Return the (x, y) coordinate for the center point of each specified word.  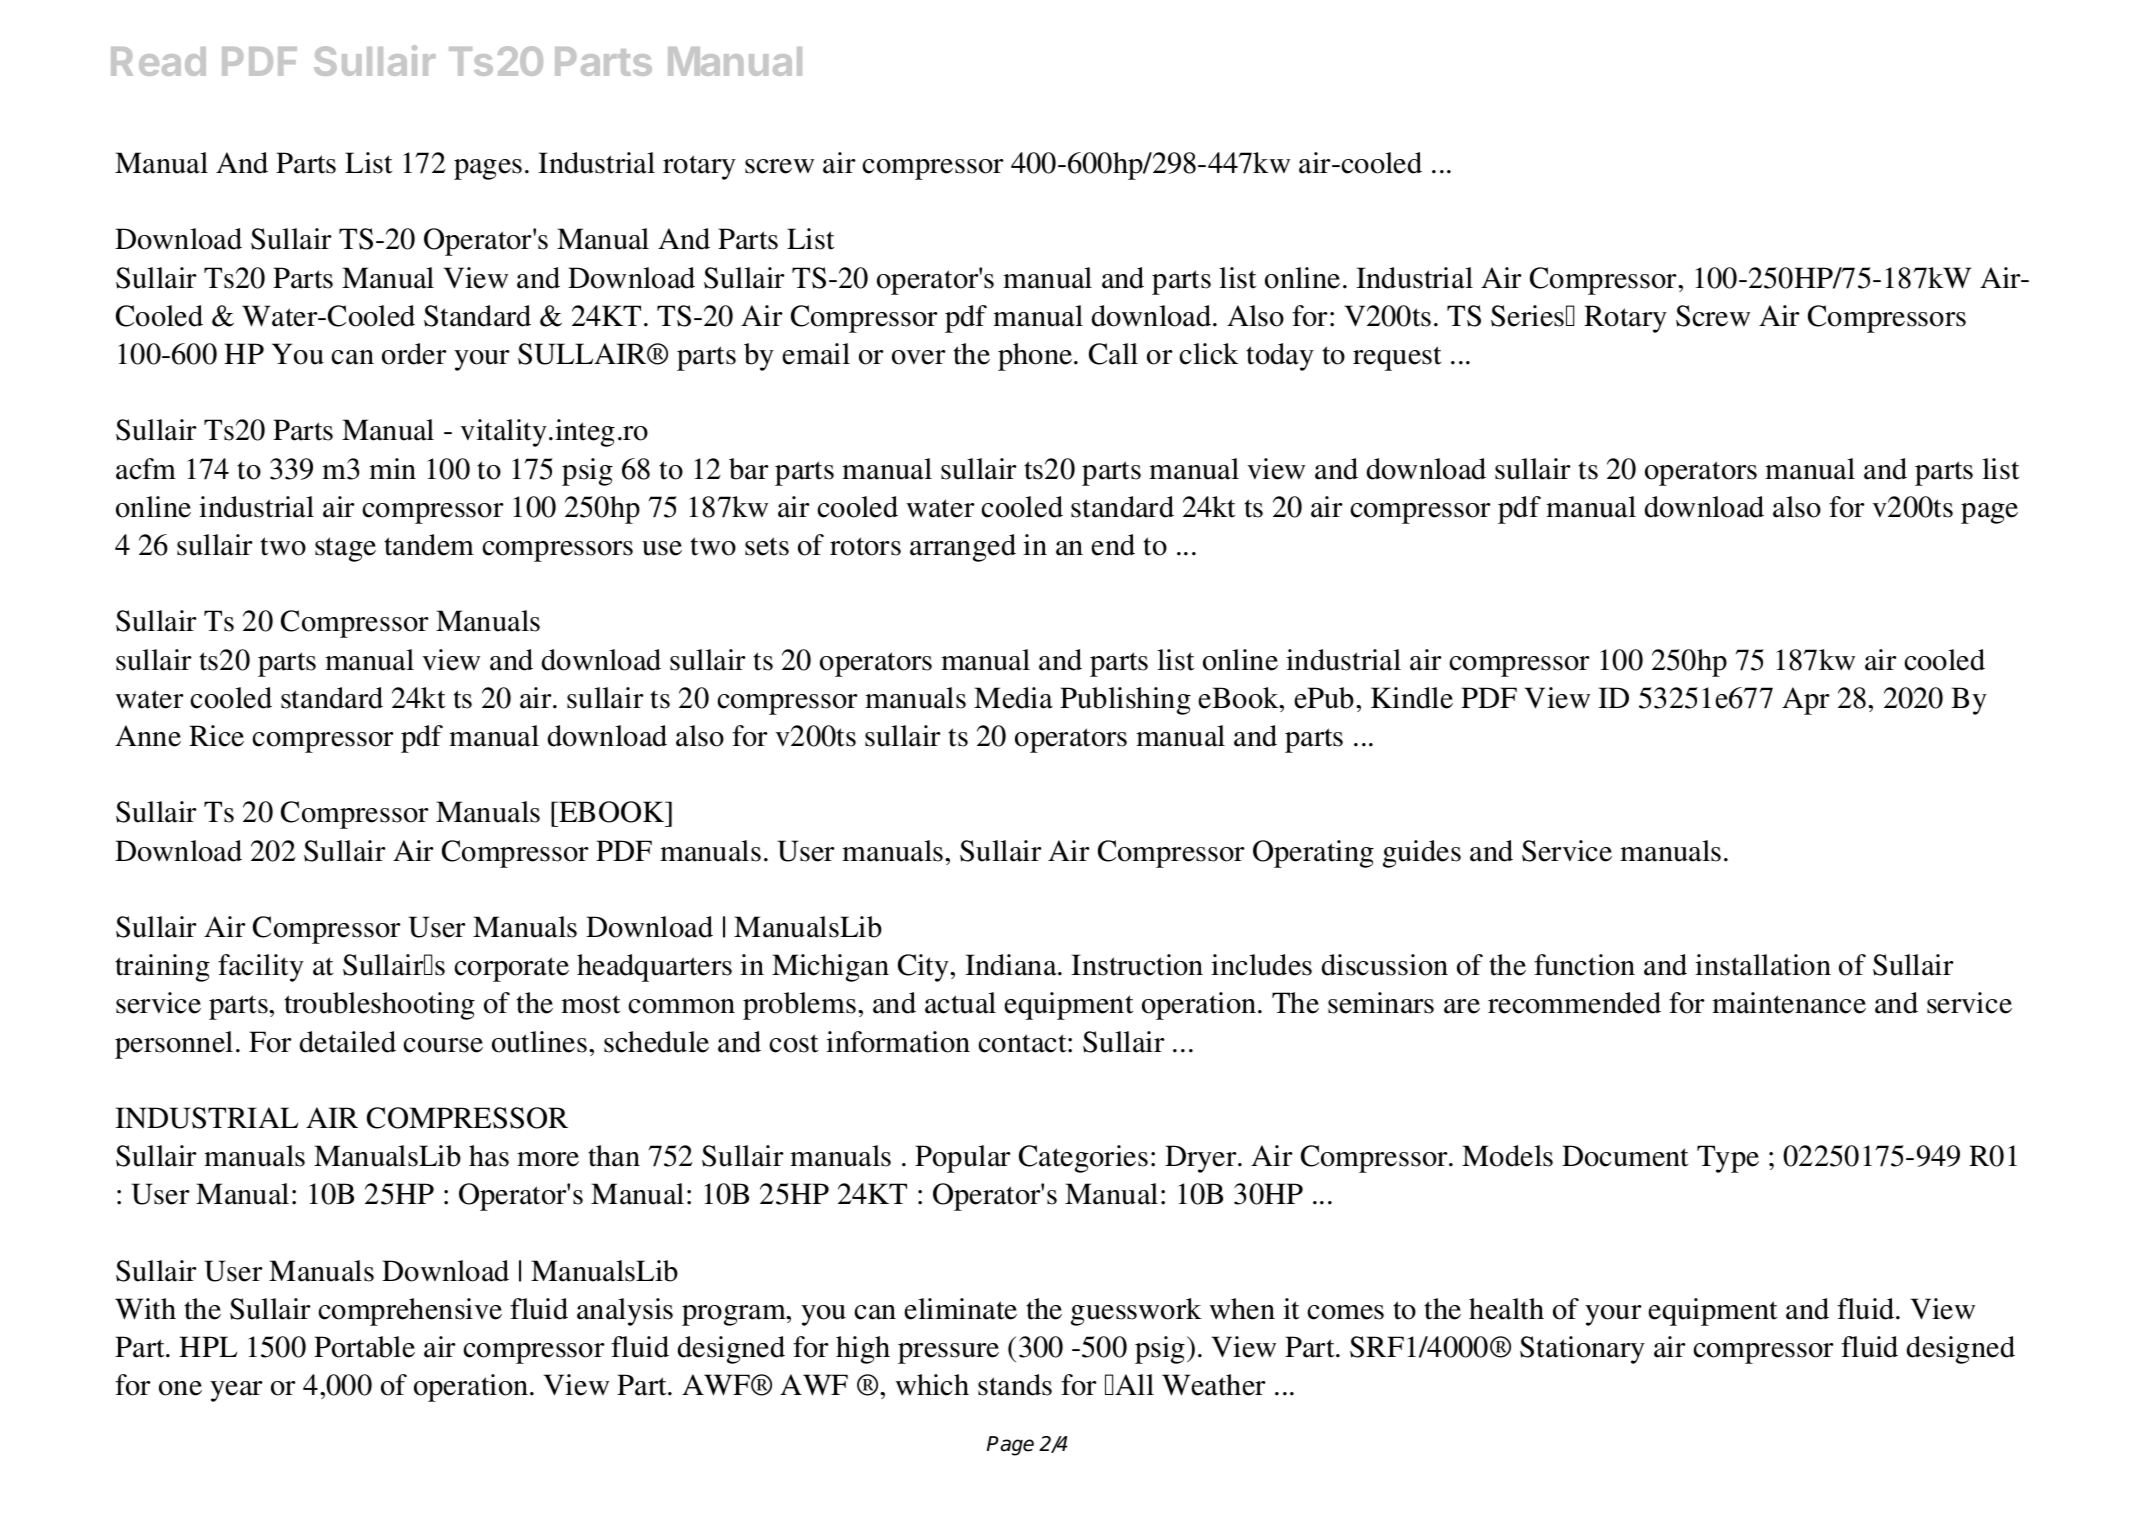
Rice (216, 736)
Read (158, 61)
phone (1036, 357)
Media (1013, 698)
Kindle (1412, 698)
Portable (364, 1347)
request (1397, 358)
